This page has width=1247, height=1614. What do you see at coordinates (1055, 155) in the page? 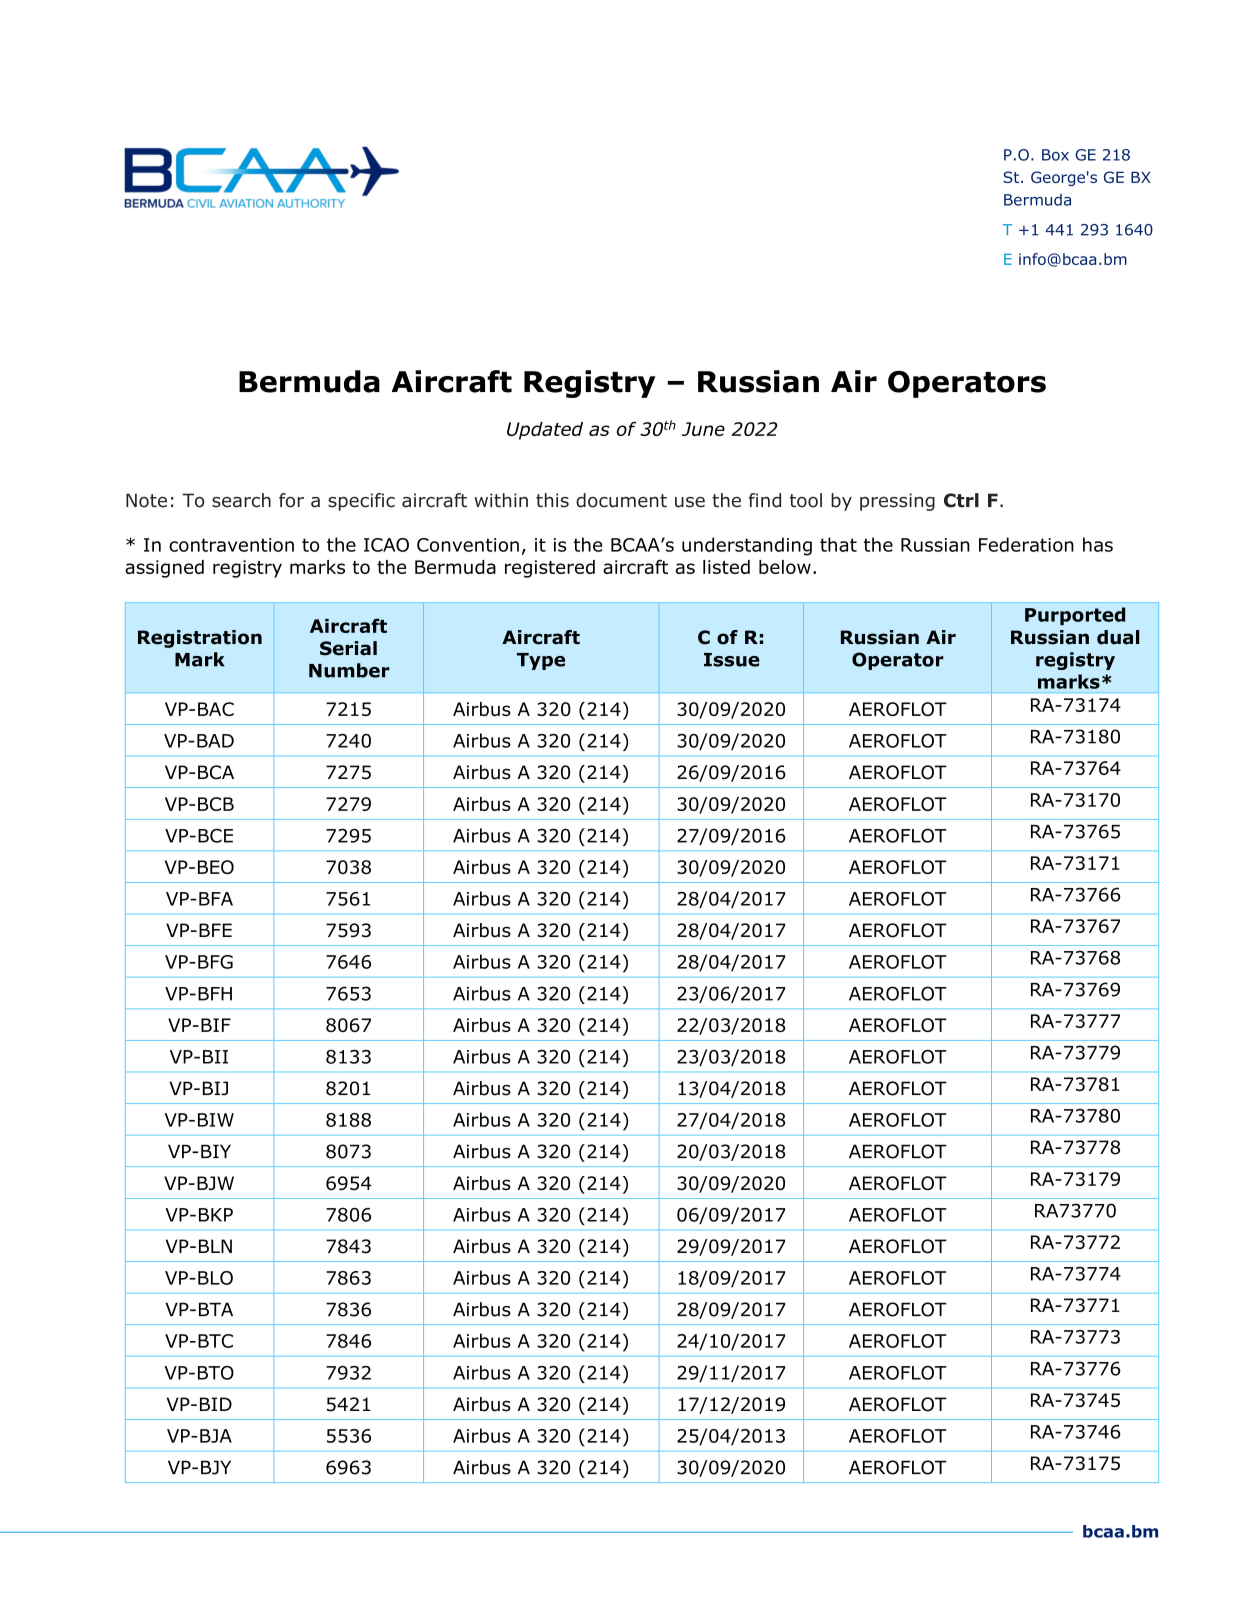
I see `Box` at bounding box center [1055, 155].
